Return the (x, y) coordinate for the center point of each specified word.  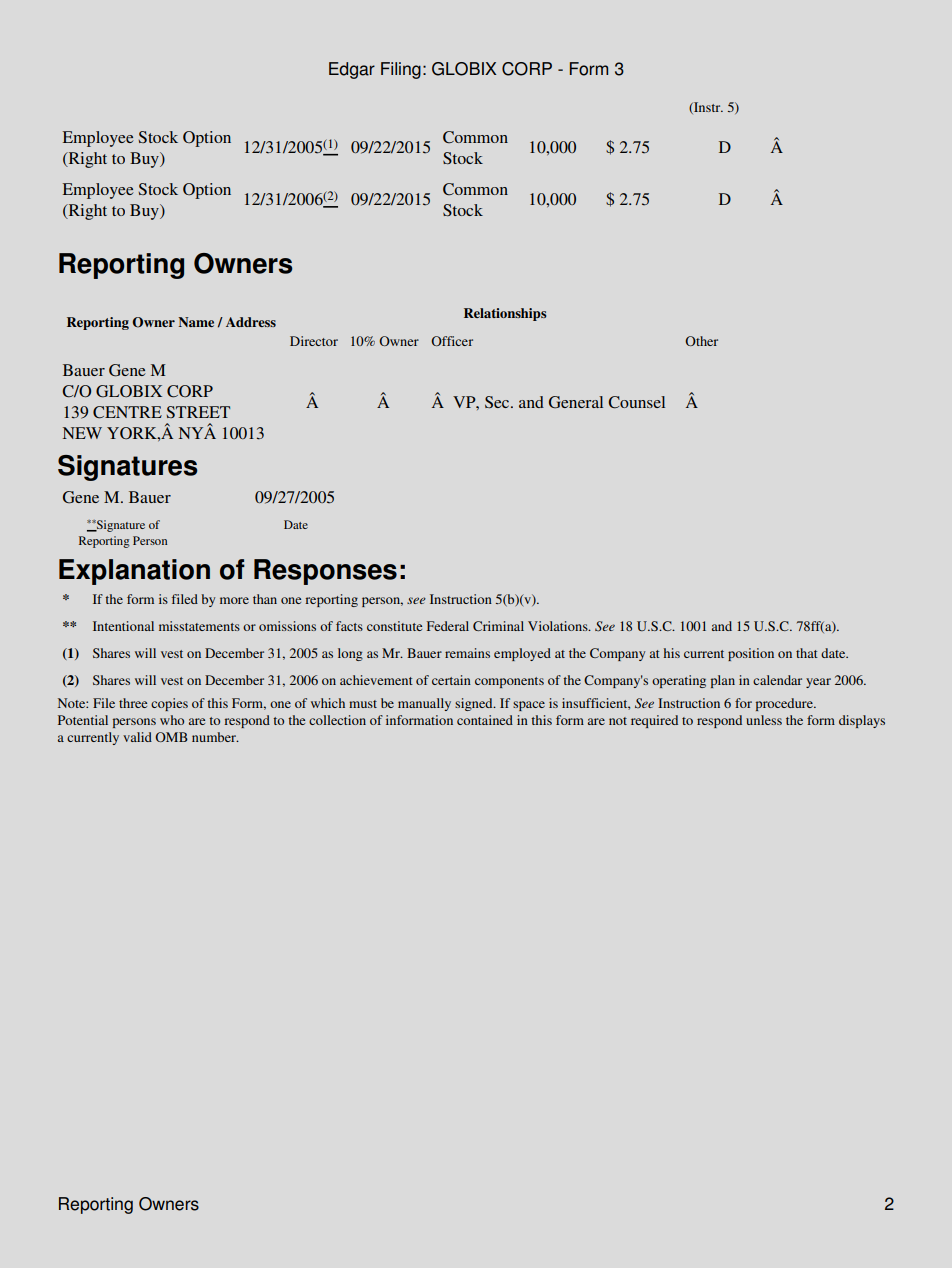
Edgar (352, 70)
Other (701, 341)
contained (485, 720)
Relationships (505, 314)
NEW (82, 433)
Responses (325, 572)
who (172, 720)
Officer (452, 341)
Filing (401, 70)
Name (196, 322)
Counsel (636, 402)
